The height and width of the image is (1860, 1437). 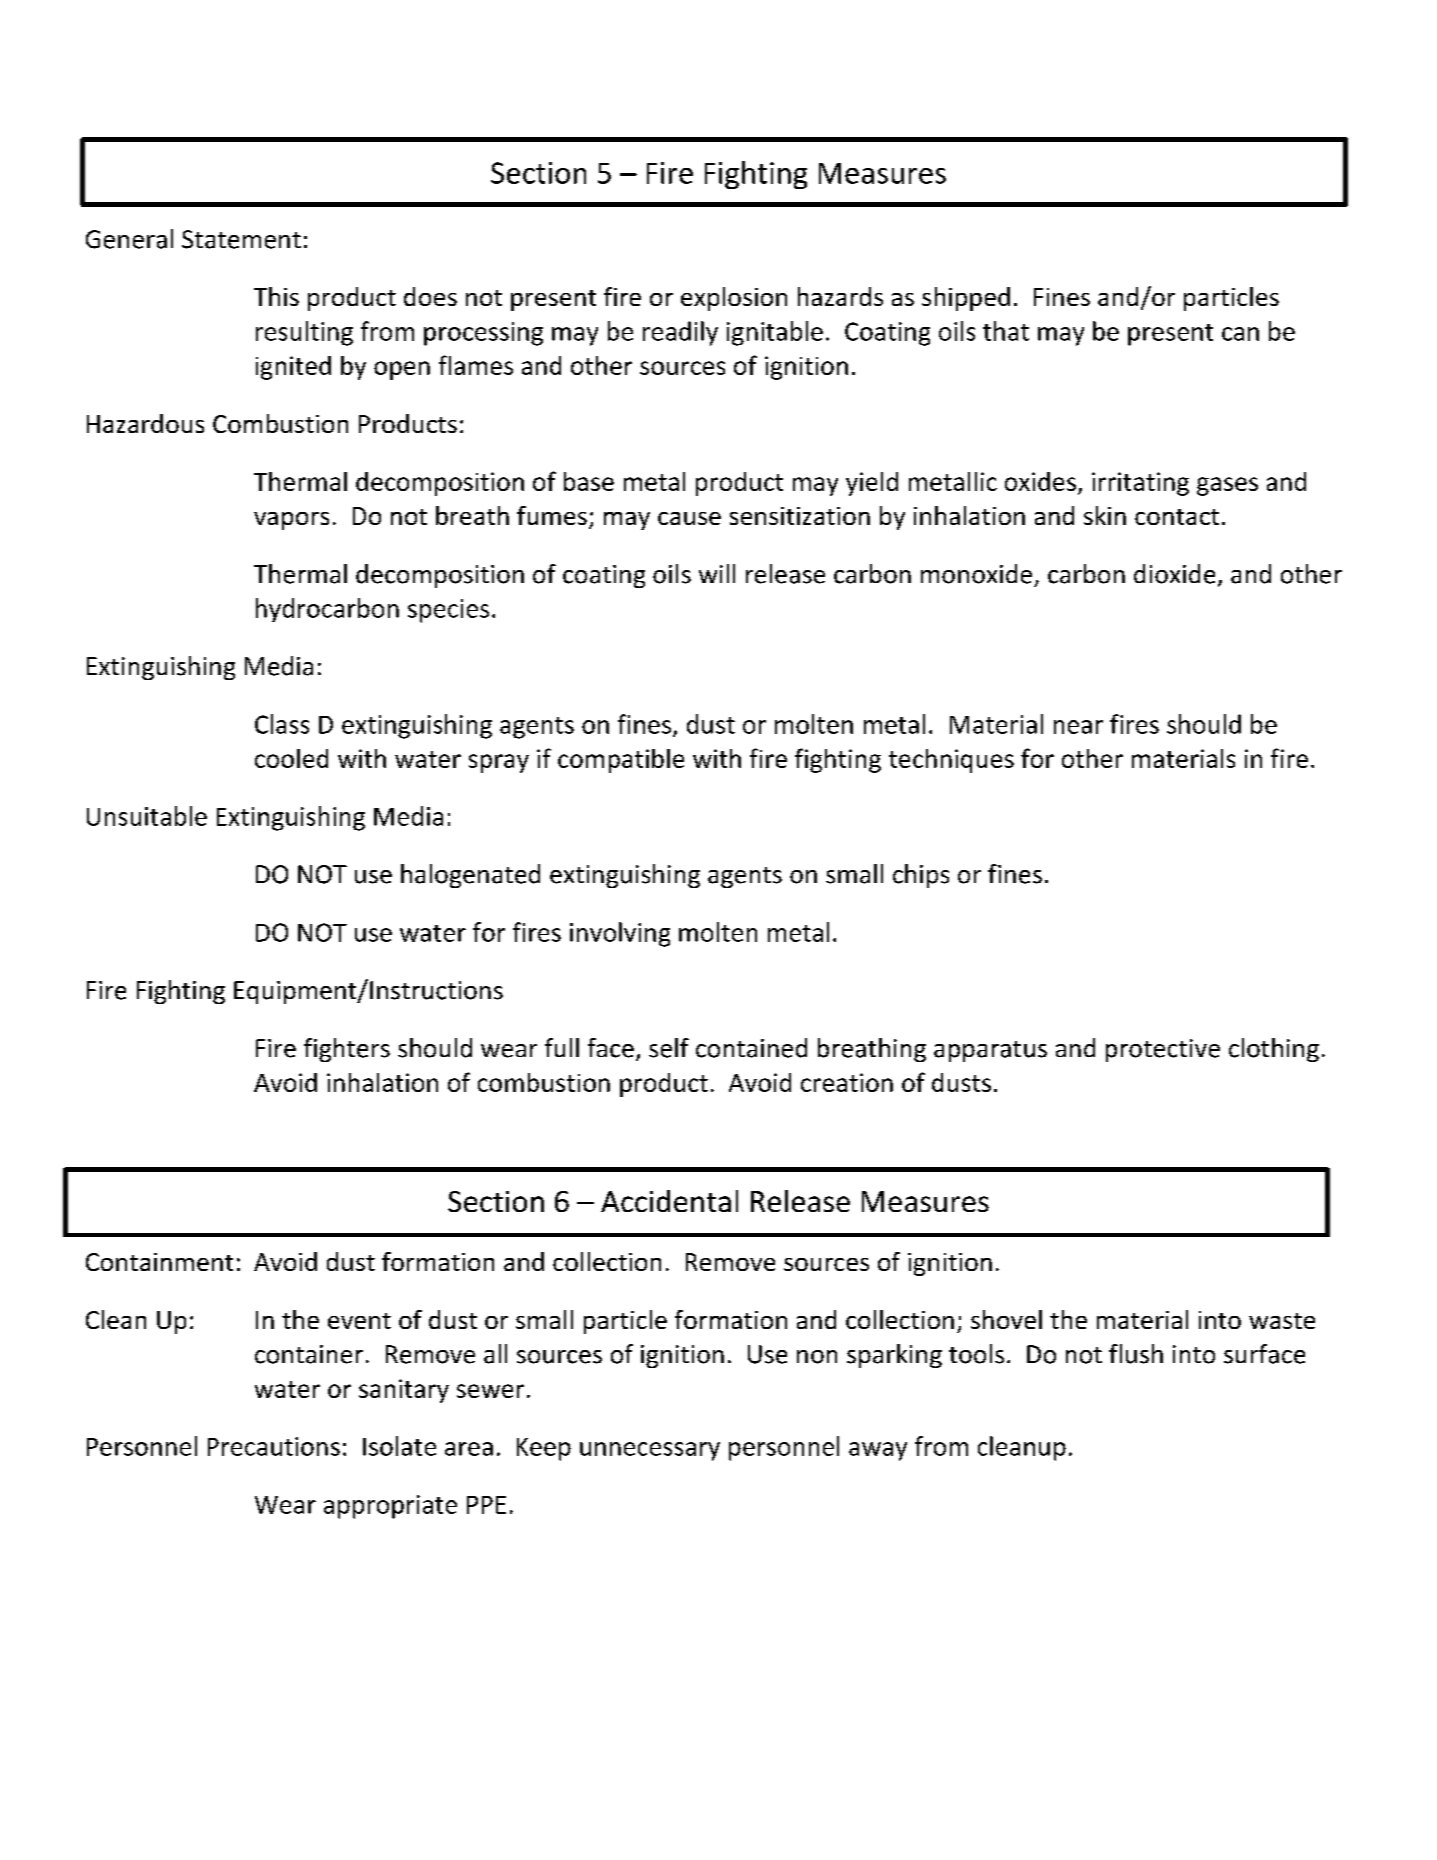 I want to click on explosion, so click(x=734, y=299).
